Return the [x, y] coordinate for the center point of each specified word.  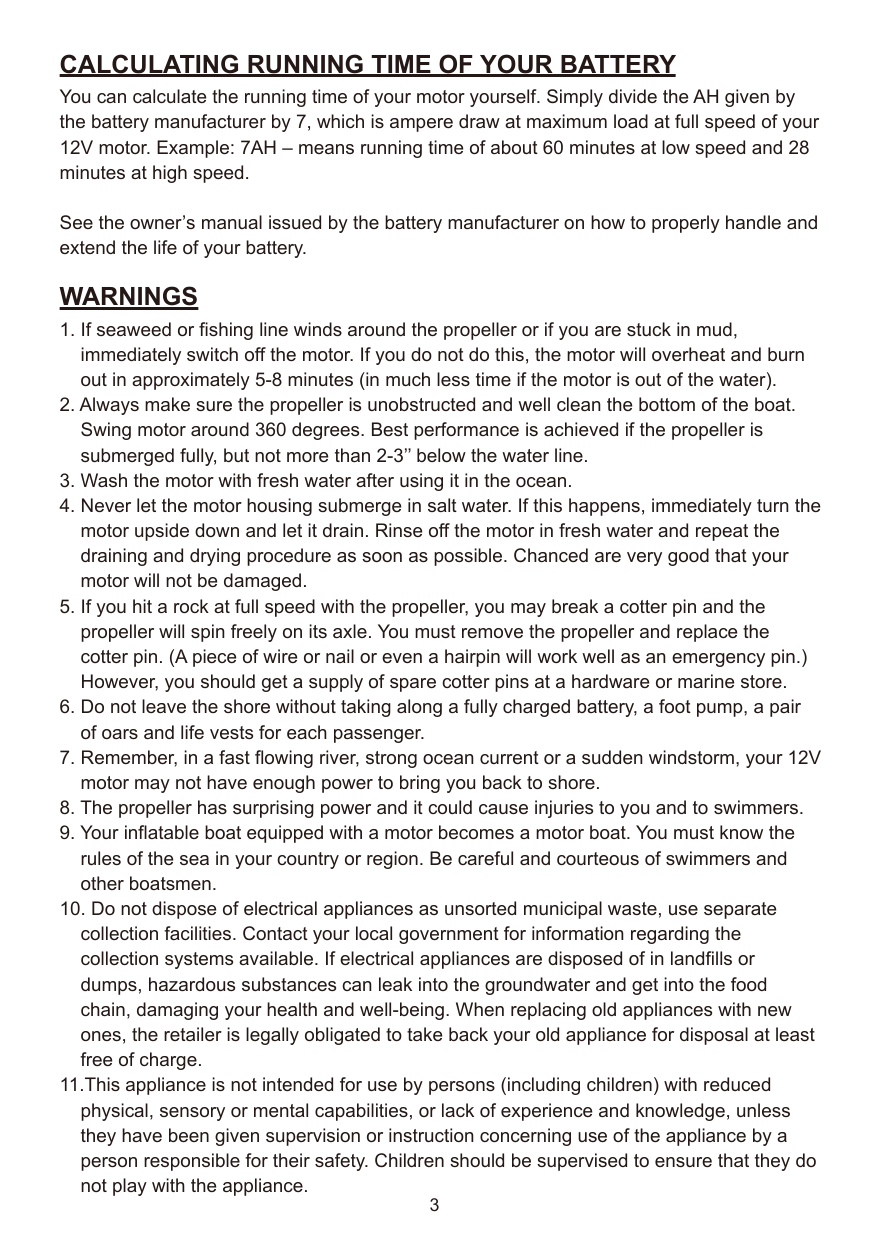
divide [633, 96]
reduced [737, 1084]
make [167, 404]
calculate [169, 96]
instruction [431, 1135]
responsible [192, 1162]
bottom [667, 404]
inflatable [162, 832]
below [441, 455]
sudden [612, 757]
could [450, 807]
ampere [421, 125]
